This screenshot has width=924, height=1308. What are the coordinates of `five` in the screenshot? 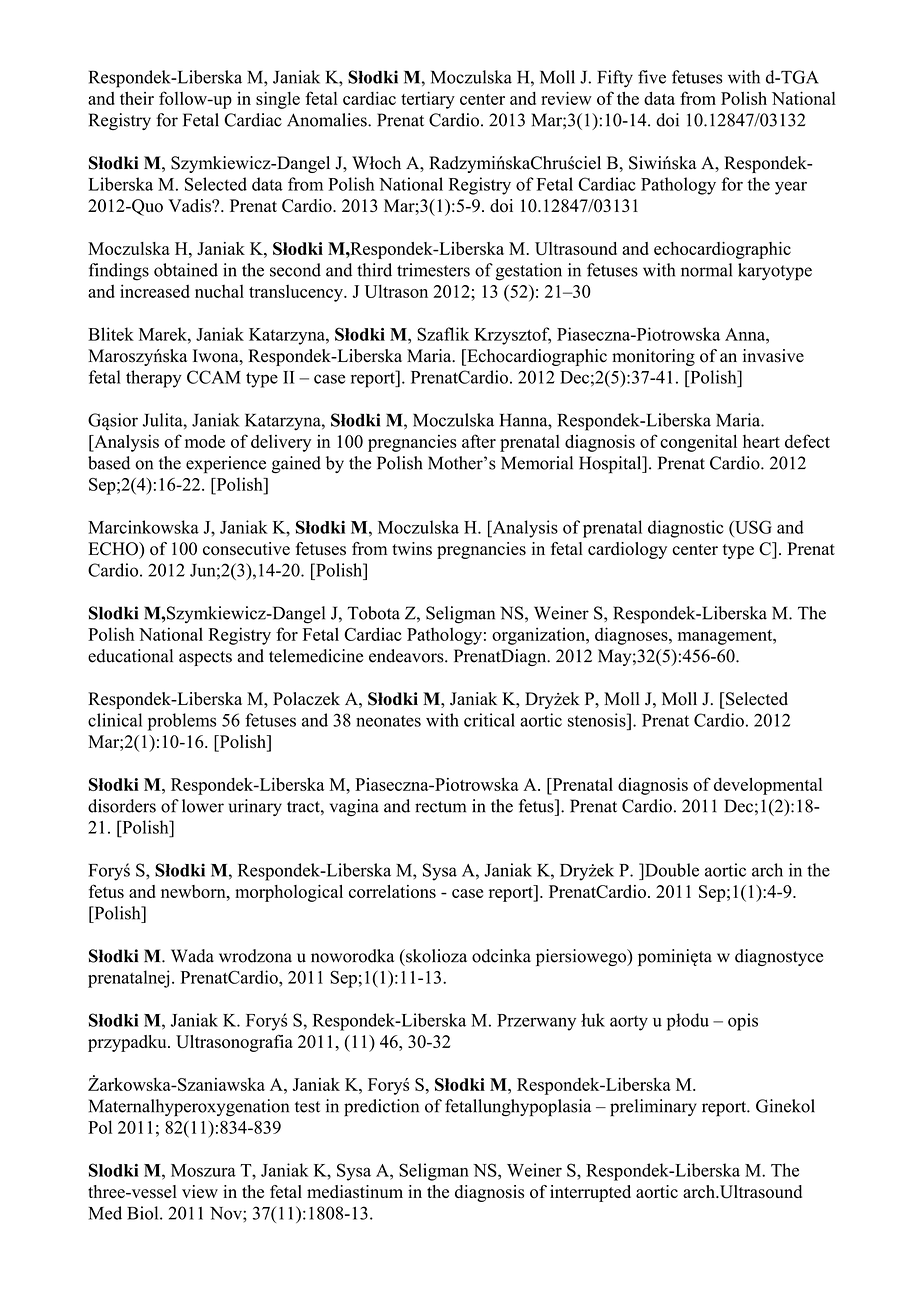 It's located at (652, 77).
